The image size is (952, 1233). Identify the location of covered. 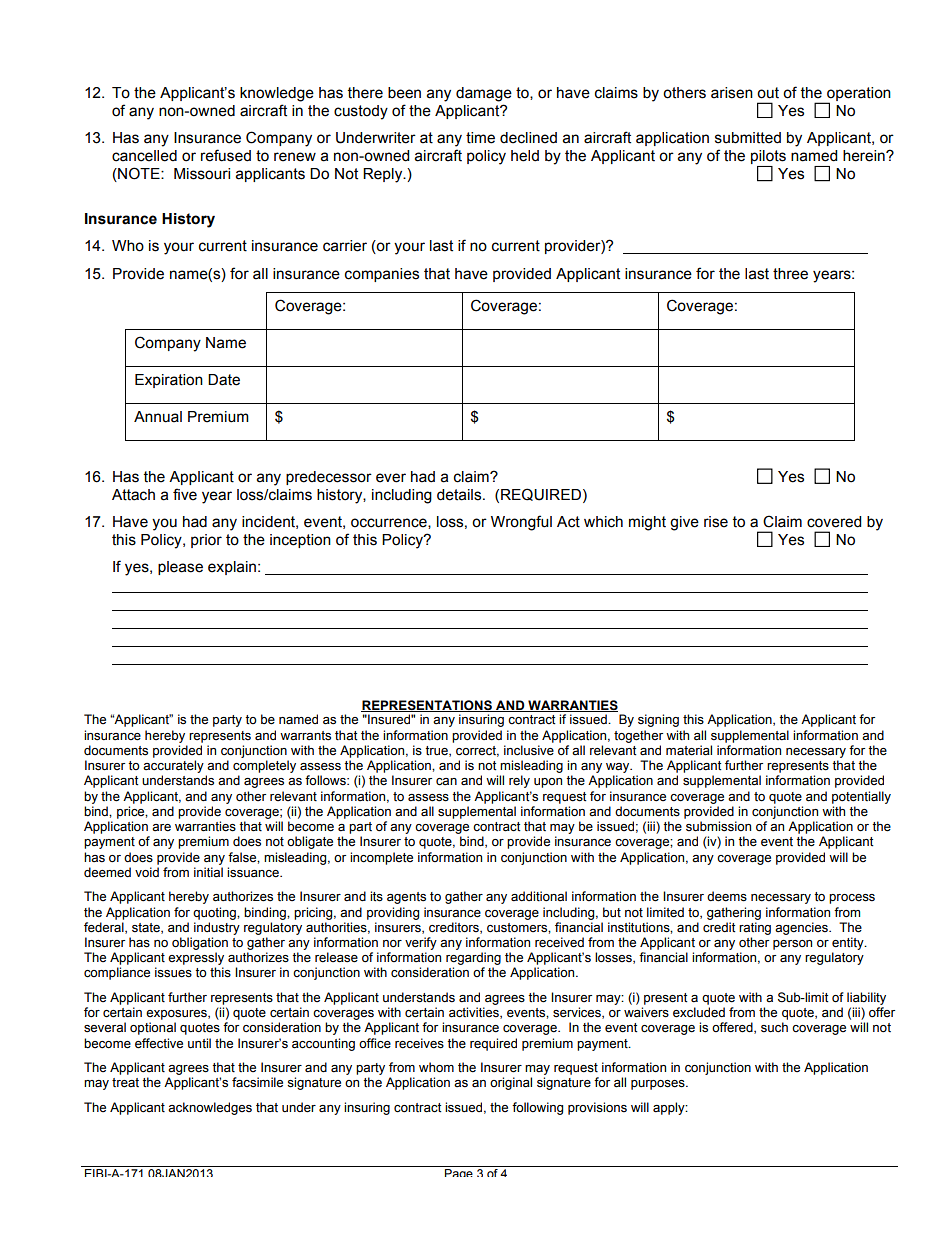
(834, 522).
